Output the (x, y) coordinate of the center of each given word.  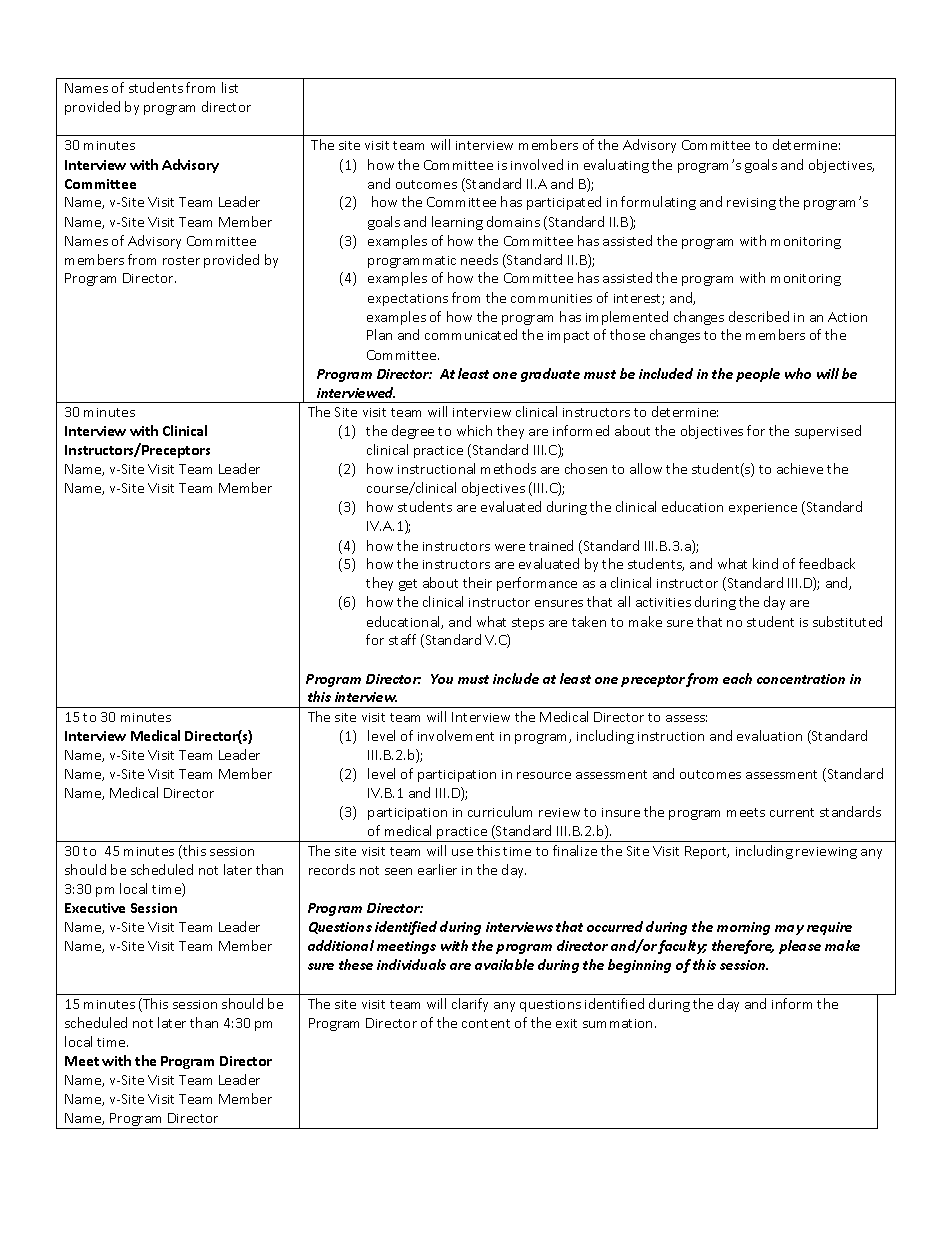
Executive (95, 908)
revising (751, 204)
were (510, 547)
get (408, 585)
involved (537, 164)
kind (765, 563)
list (230, 87)
